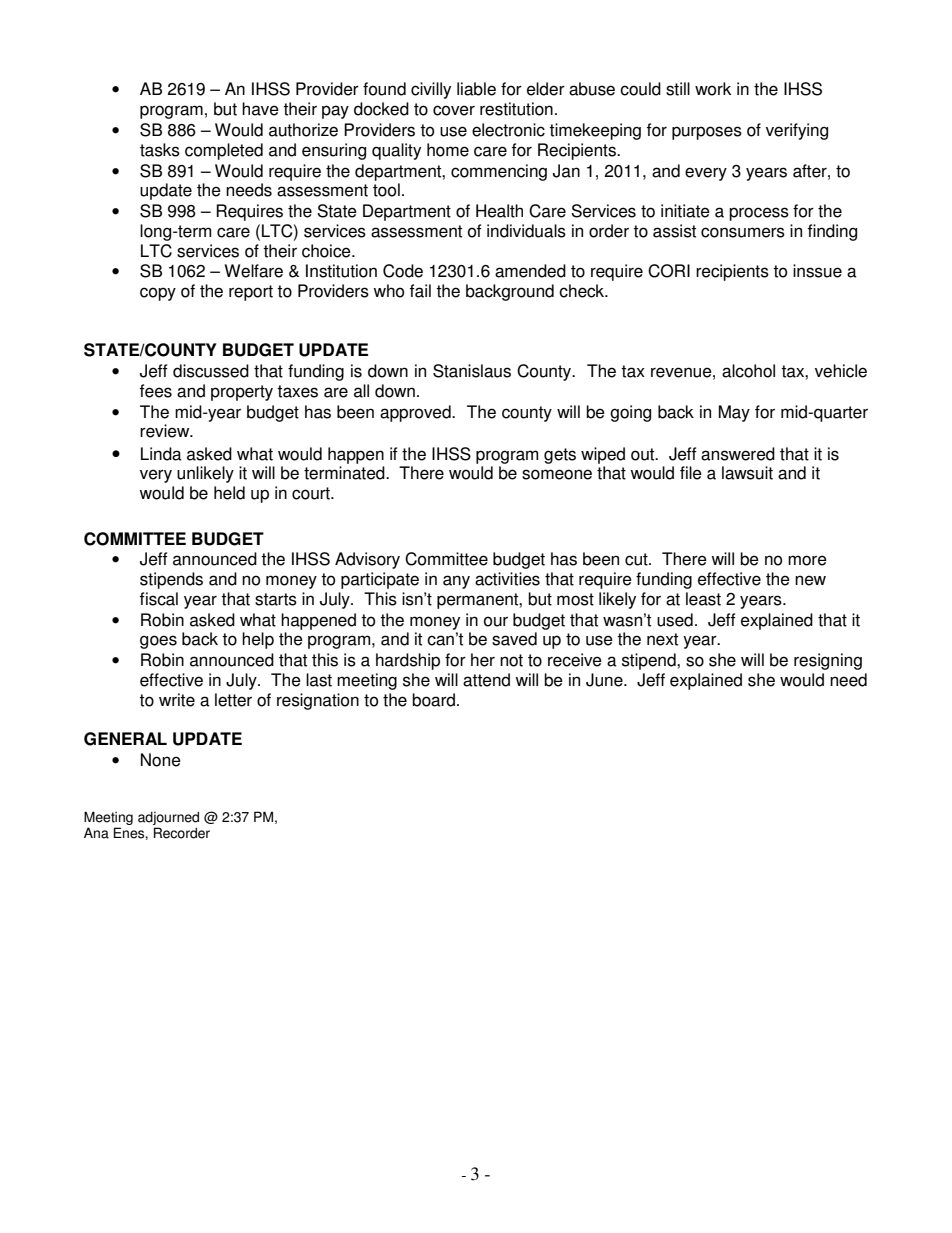  I want to click on board, so click(433, 700).
